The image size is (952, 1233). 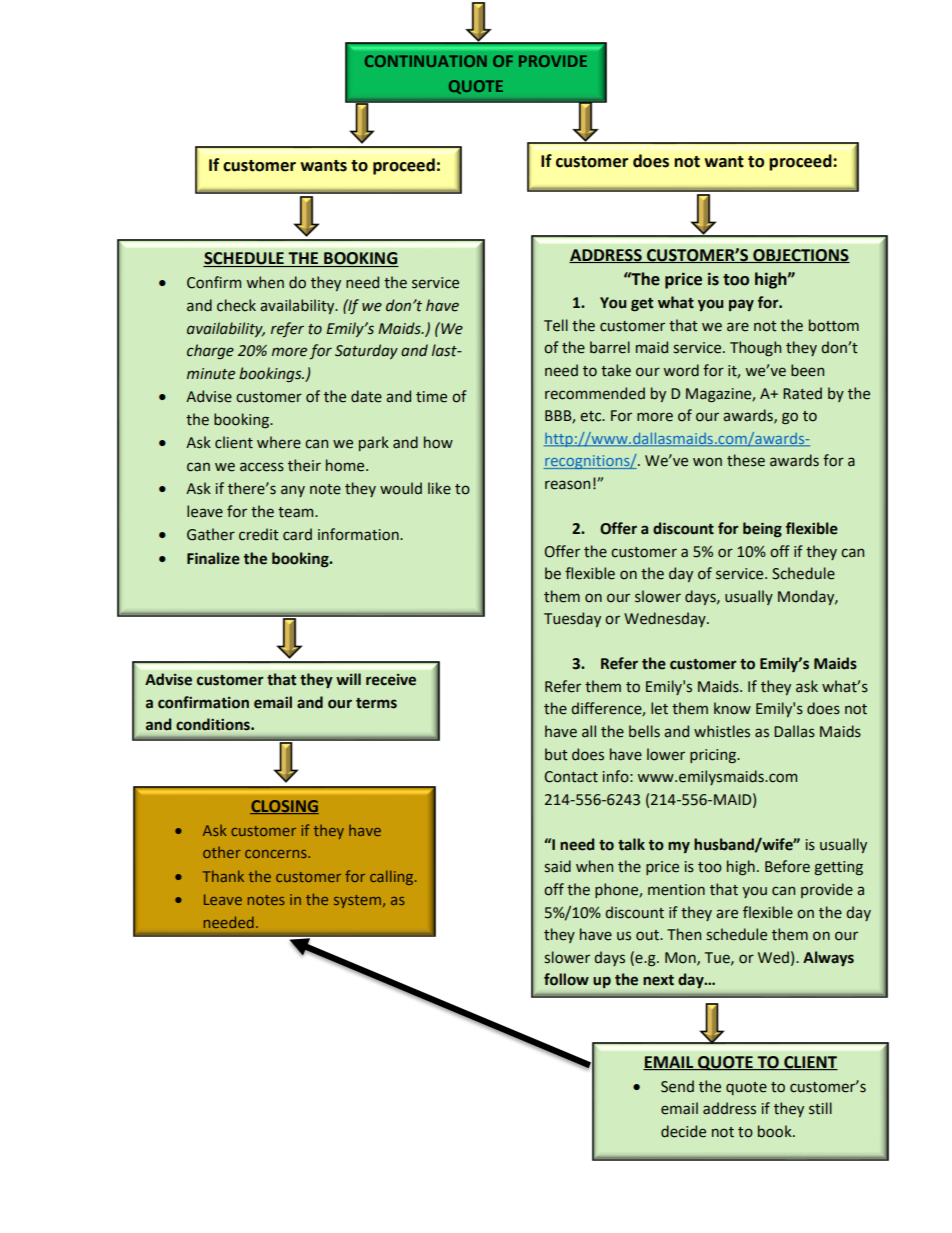 What do you see at coordinates (426, 61) in the screenshot?
I see `CONTINUATION` at bounding box center [426, 61].
